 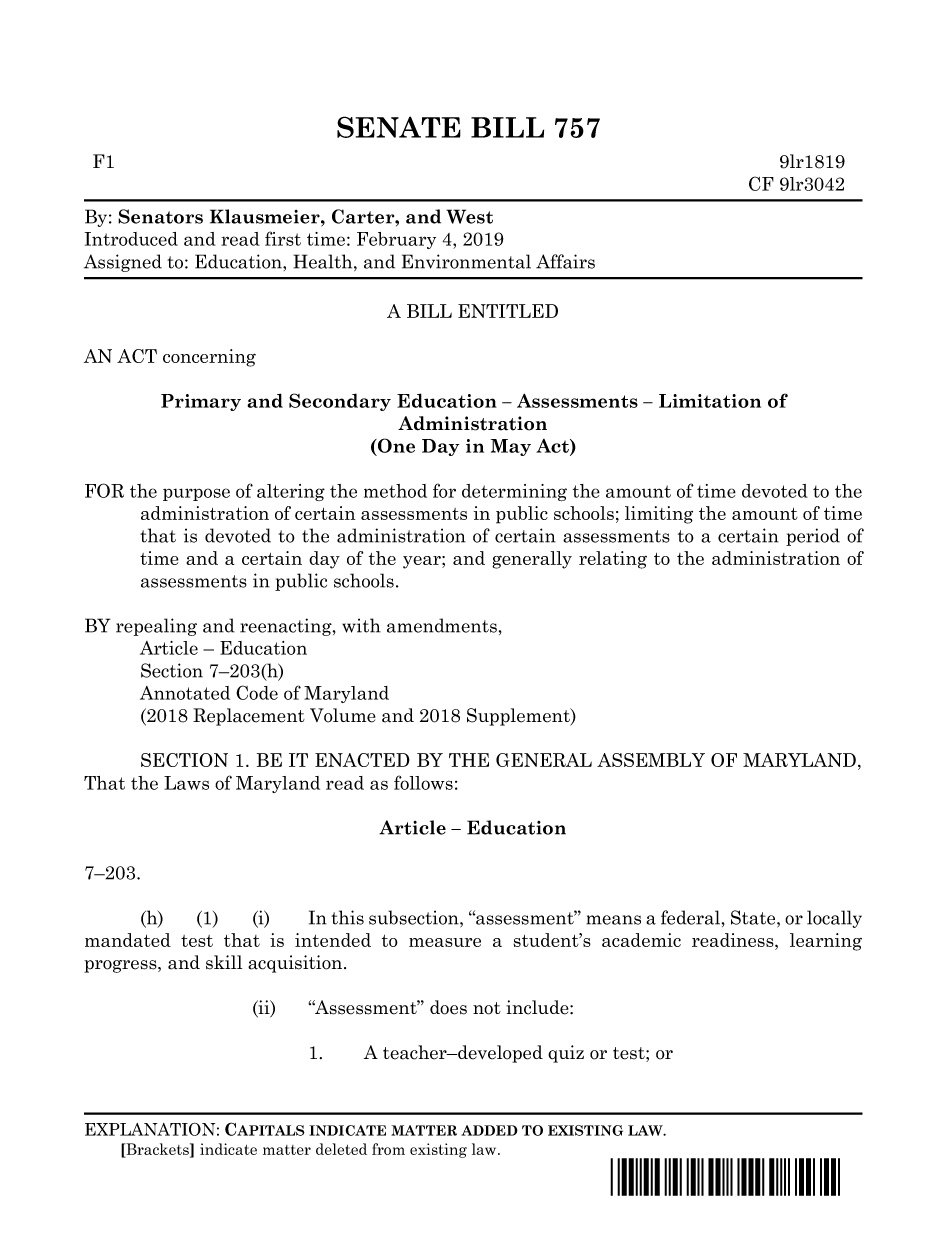 What do you see at coordinates (186, 783) in the document?
I see `Laws` at bounding box center [186, 783].
